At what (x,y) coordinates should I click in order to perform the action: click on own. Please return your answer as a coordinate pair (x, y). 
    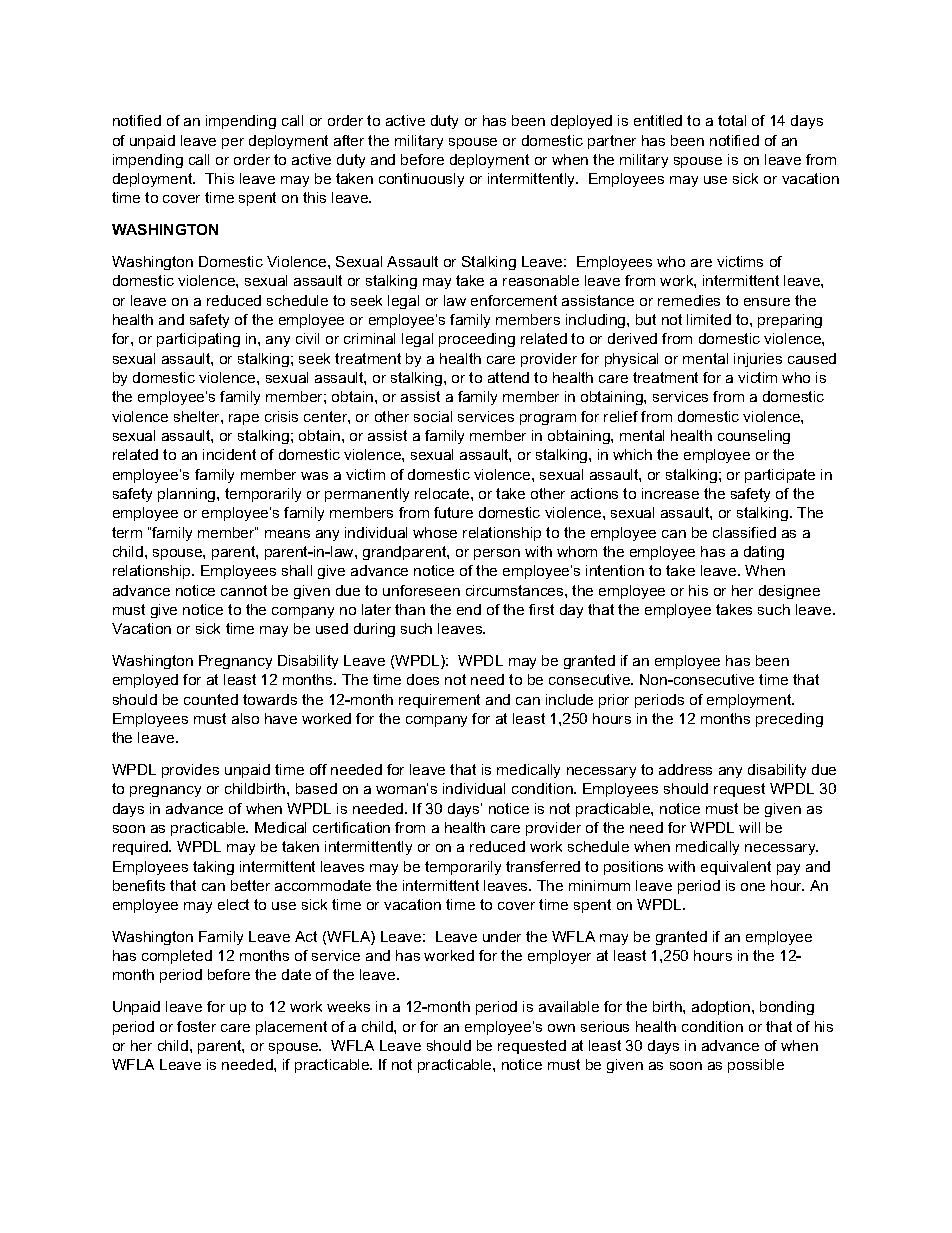
    Looking at the image, I should click on (561, 1028).
